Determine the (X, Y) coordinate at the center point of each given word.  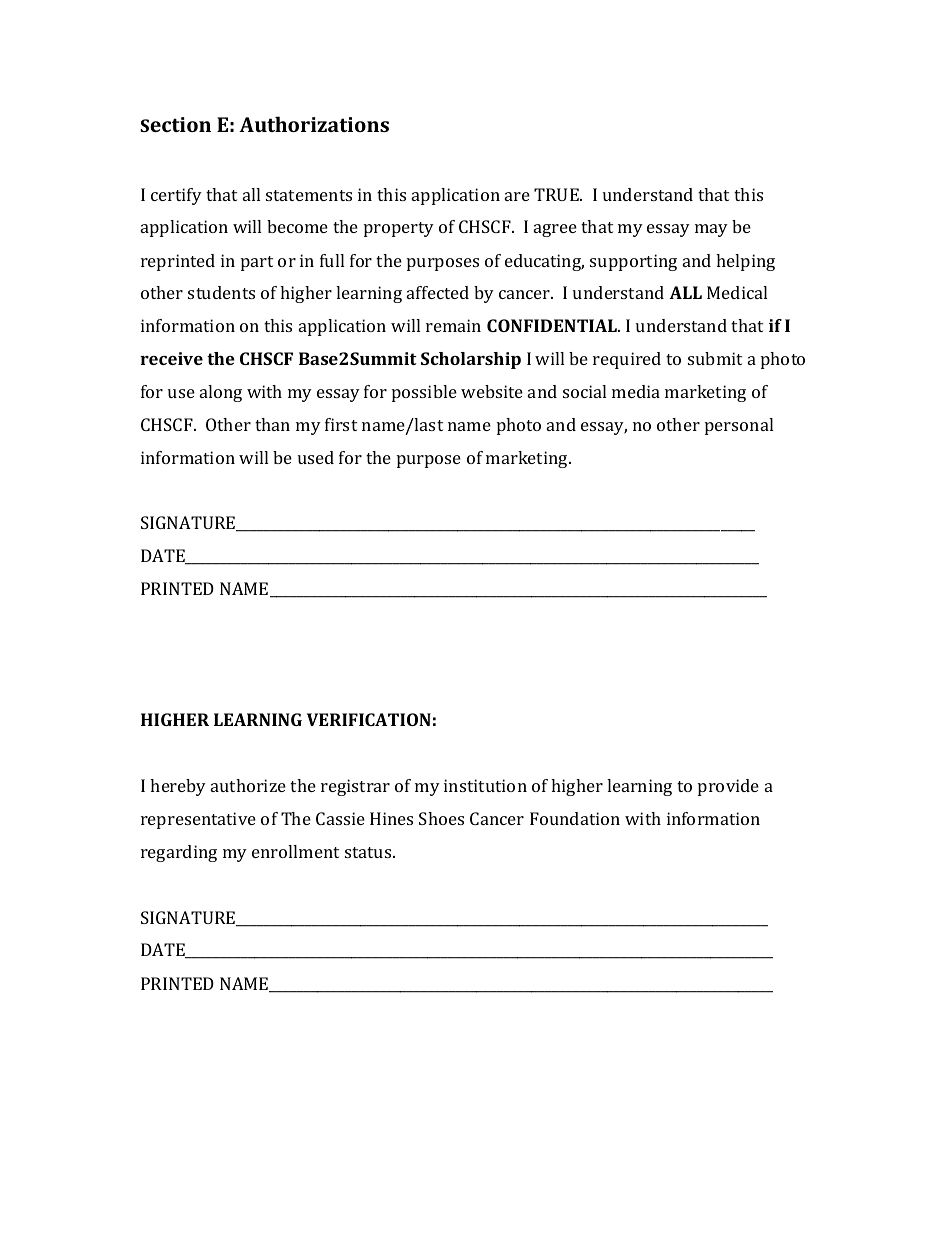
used (316, 457)
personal (739, 426)
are (517, 196)
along (221, 393)
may (711, 230)
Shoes (441, 818)
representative (198, 820)
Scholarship (471, 360)
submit (715, 358)
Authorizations (314, 124)
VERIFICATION (369, 719)
